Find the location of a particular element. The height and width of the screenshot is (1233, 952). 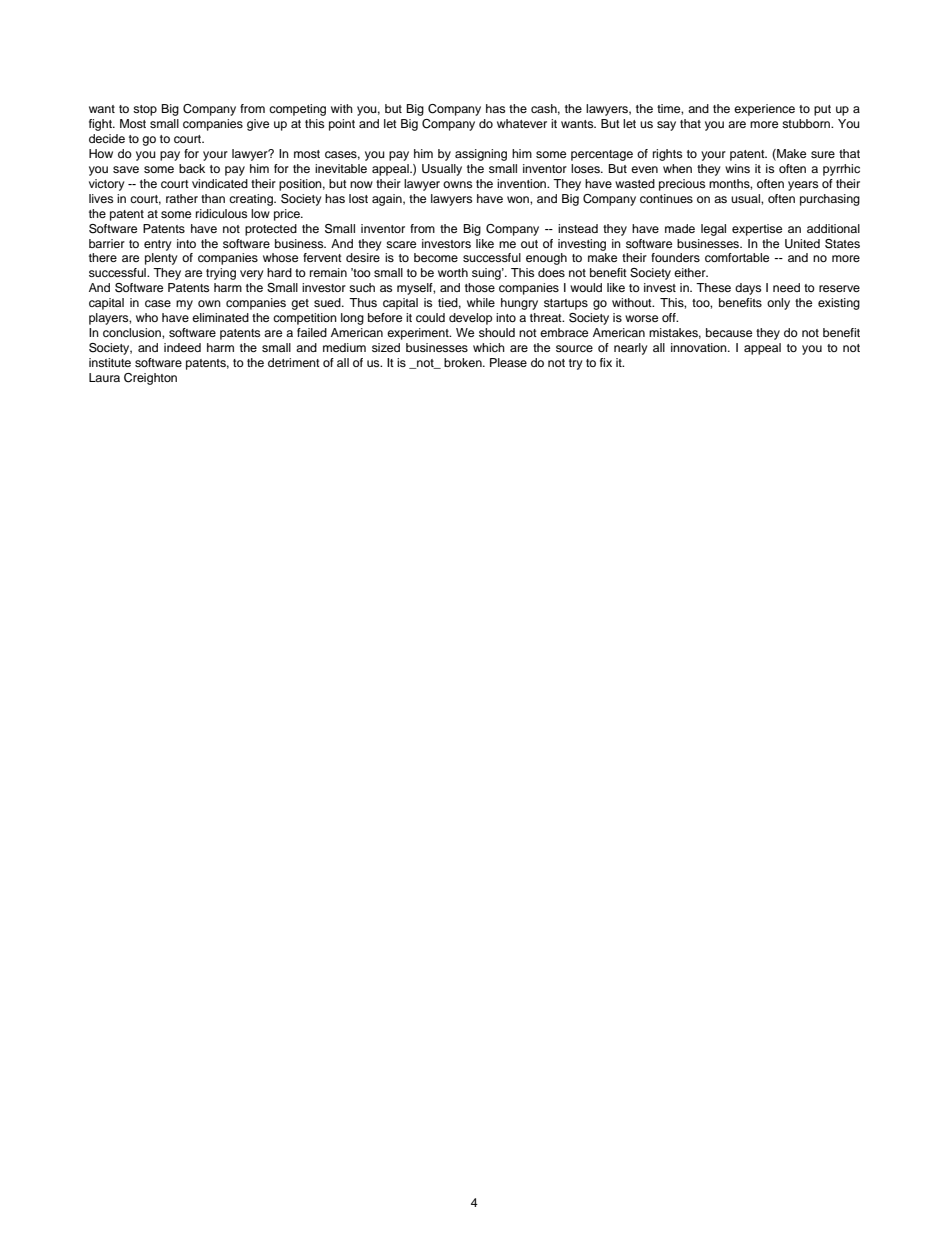

whatever is located at coordinates (522, 123).
